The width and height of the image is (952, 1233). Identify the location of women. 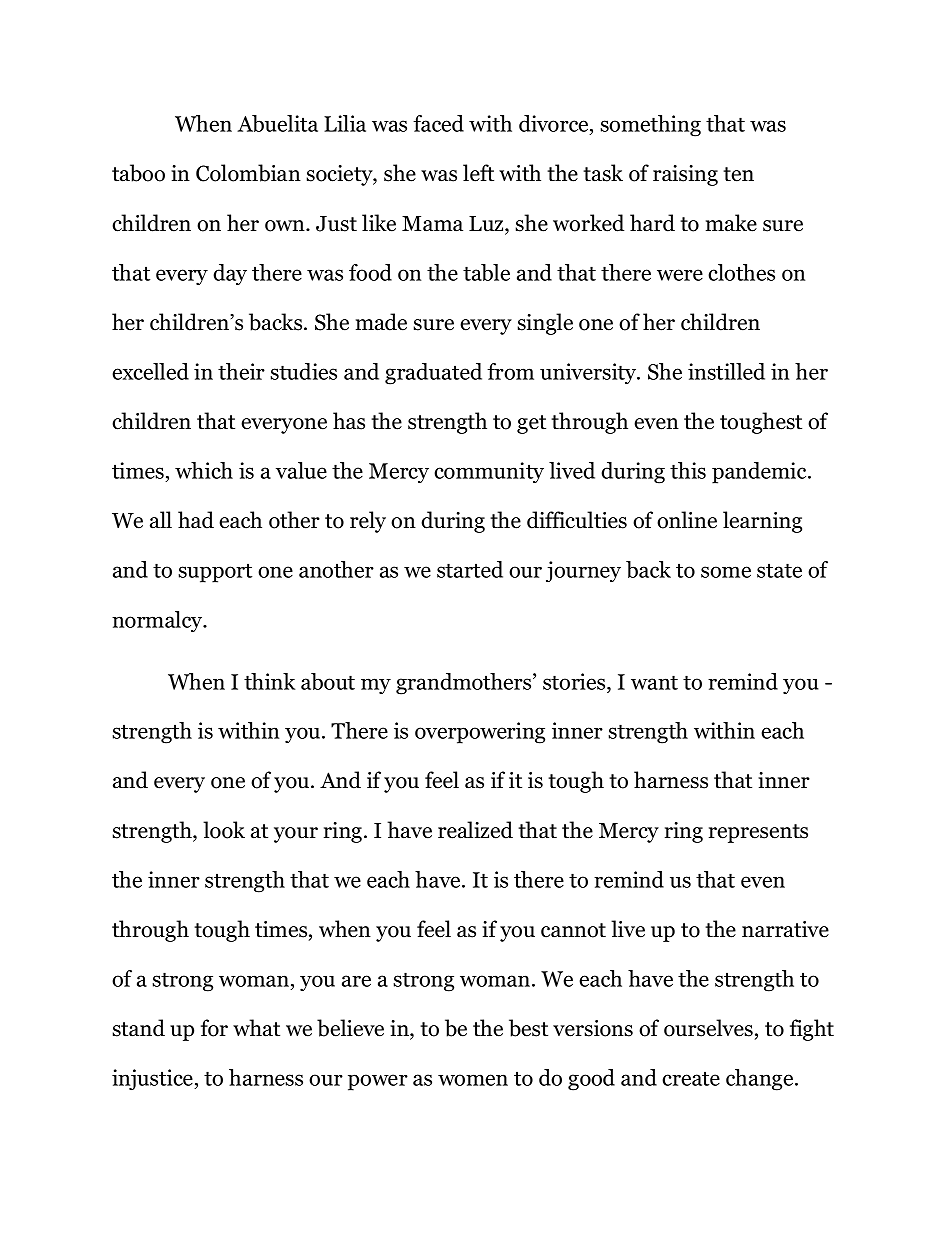
(473, 1080).
